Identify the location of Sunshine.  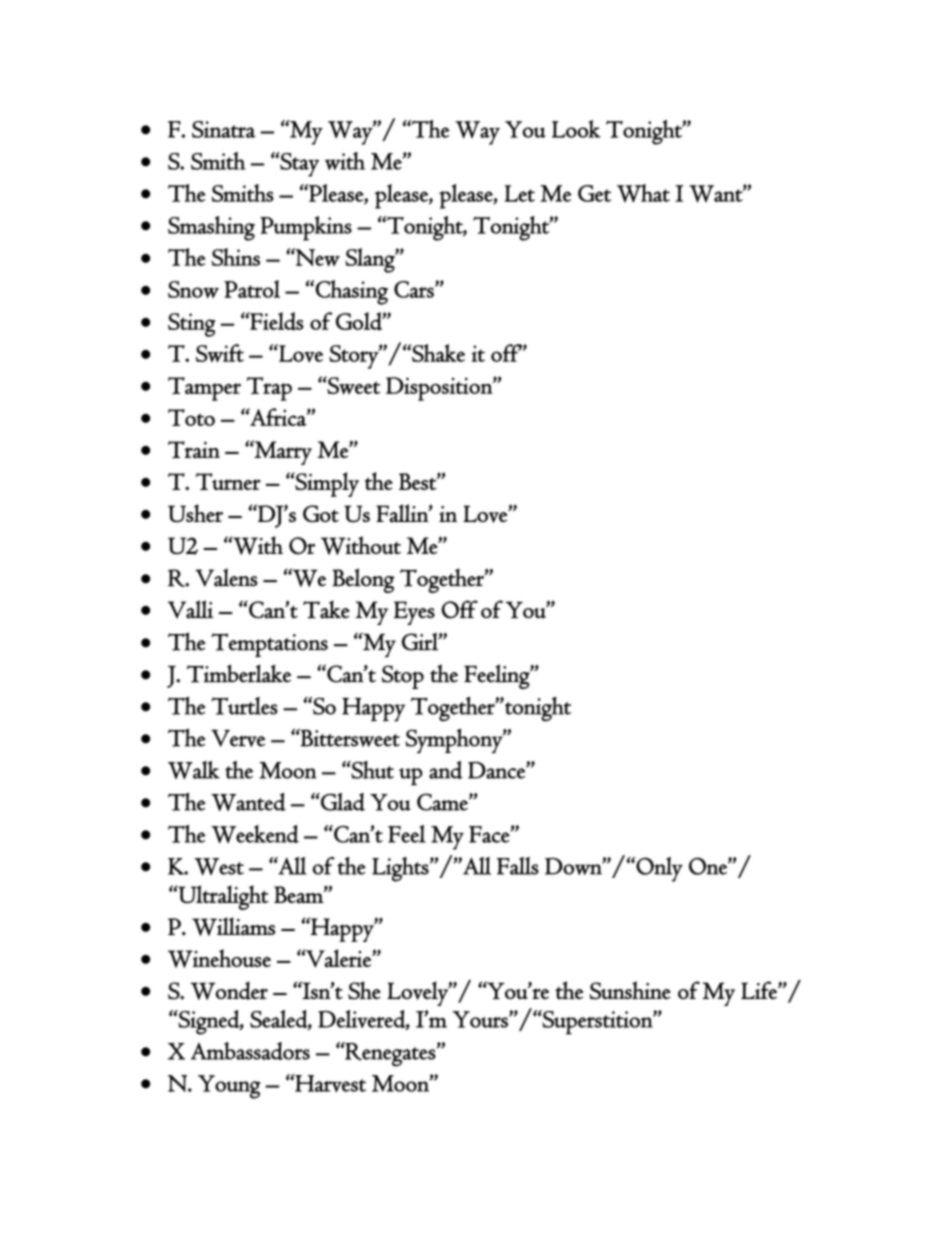
(630, 990).
